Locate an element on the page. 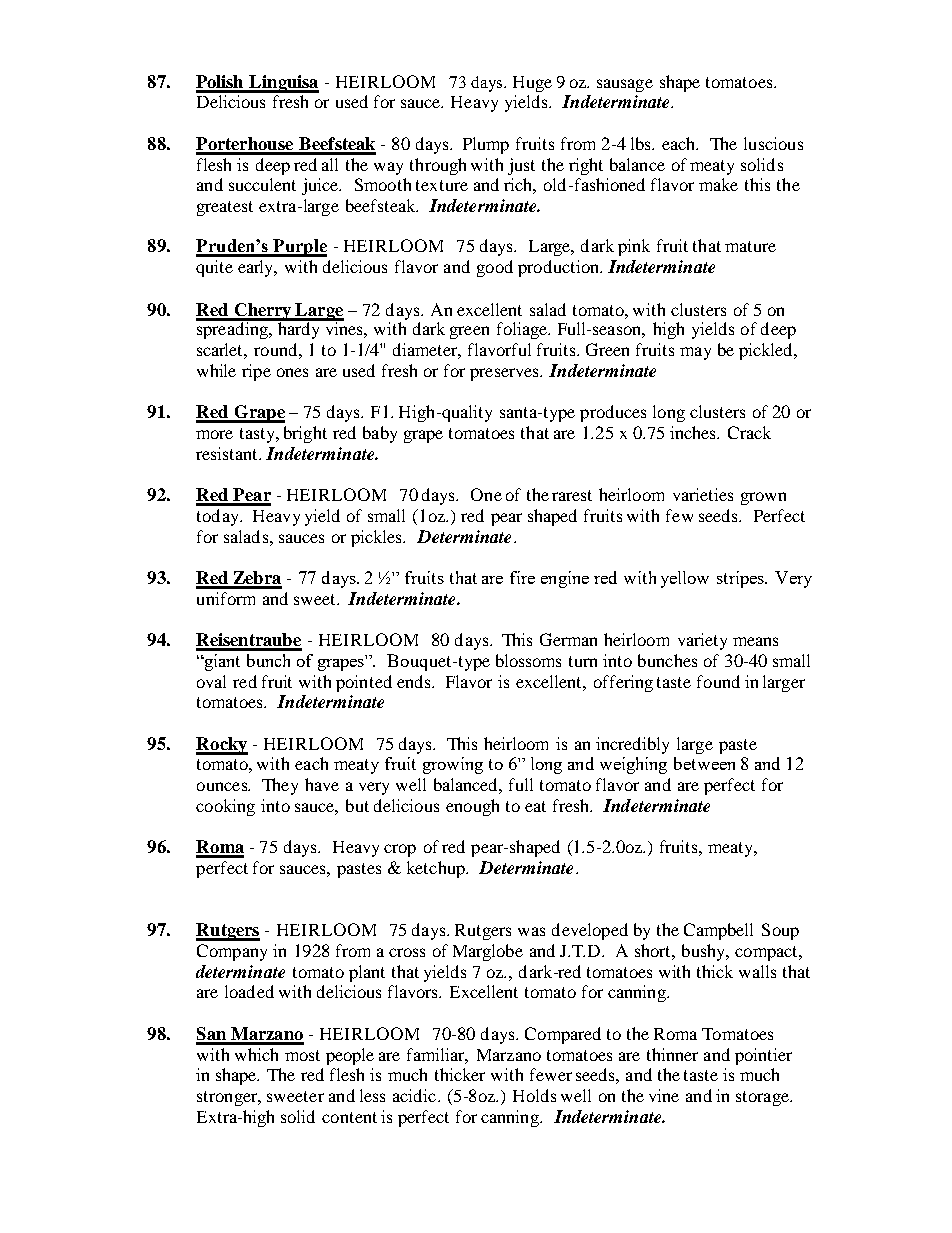 This document has width=952, height=1233. storage is located at coordinates (763, 1098).
